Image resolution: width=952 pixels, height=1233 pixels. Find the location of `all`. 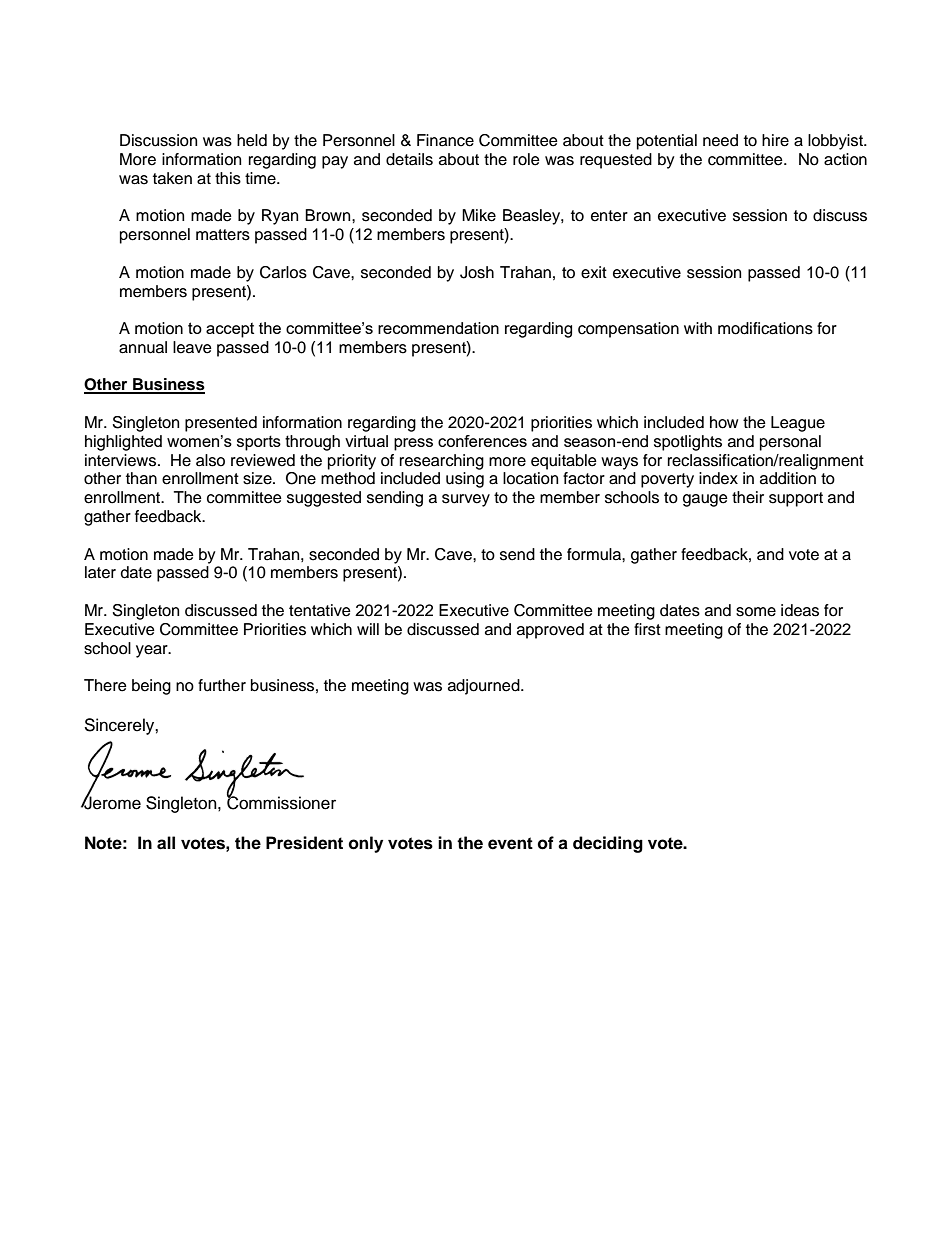

all is located at coordinates (166, 843).
